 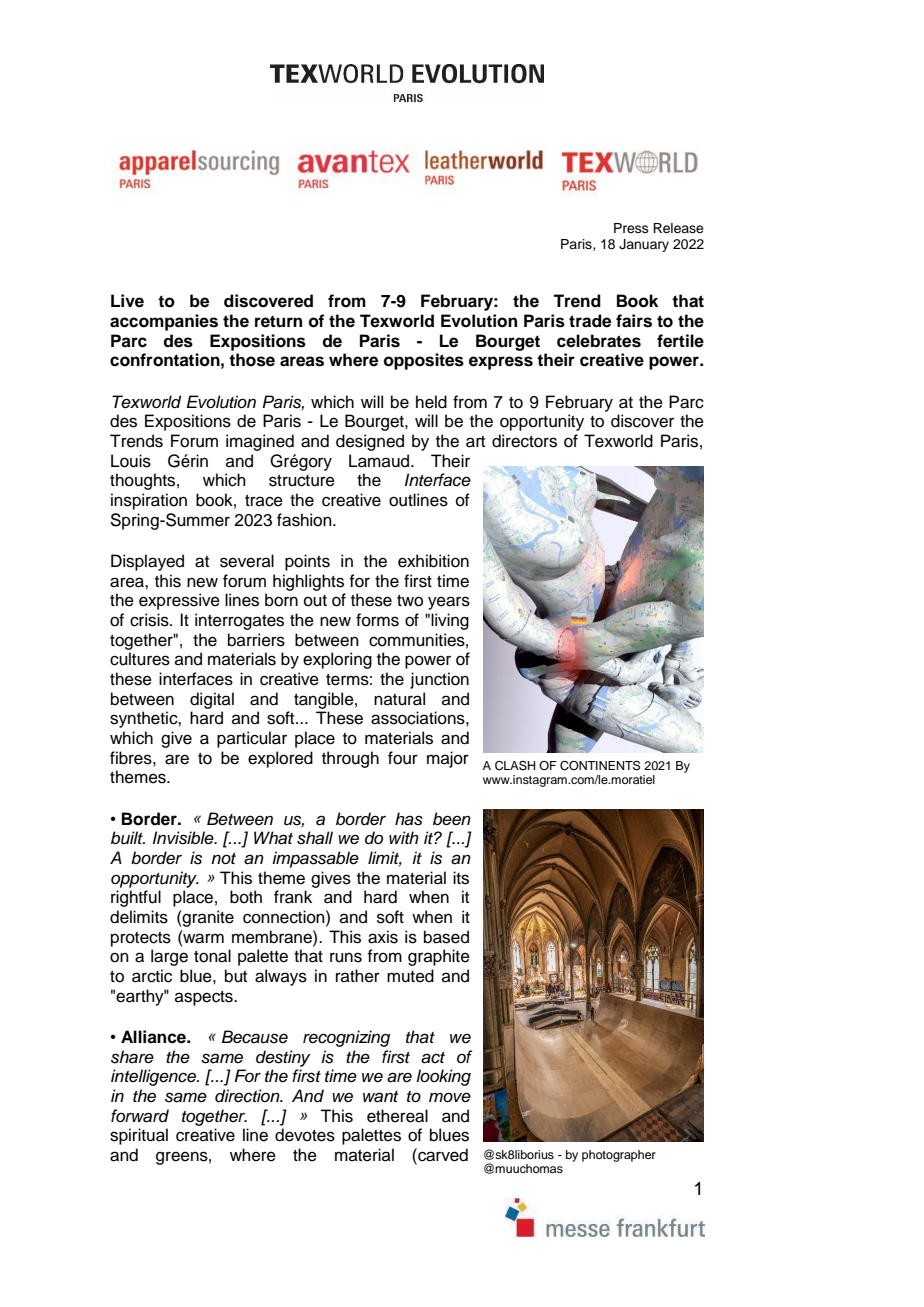 What do you see at coordinates (644, 245) in the screenshot?
I see `January` at bounding box center [644, 245].
